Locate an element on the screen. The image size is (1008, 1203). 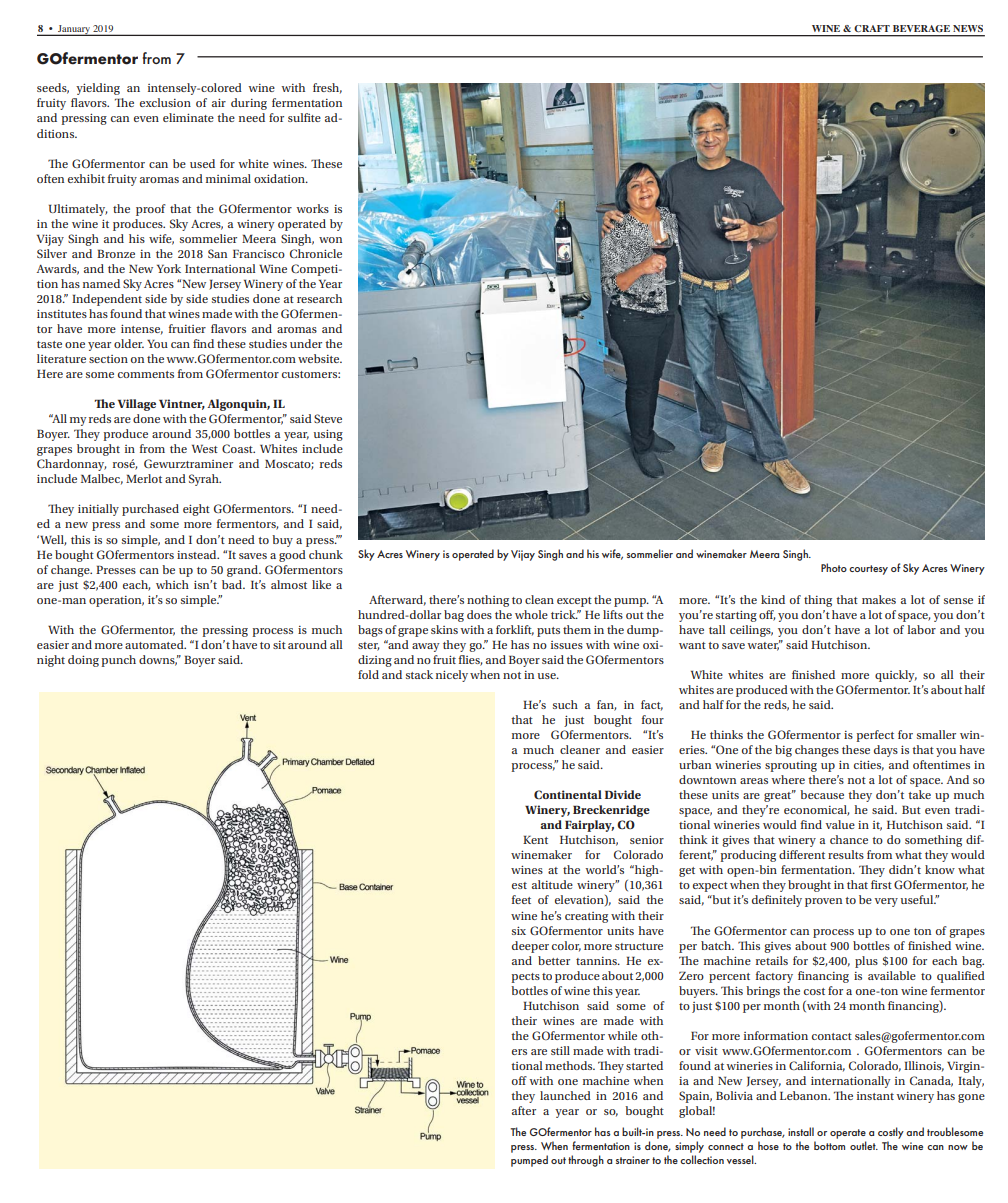
whole is located at coordinates (531, 614).
